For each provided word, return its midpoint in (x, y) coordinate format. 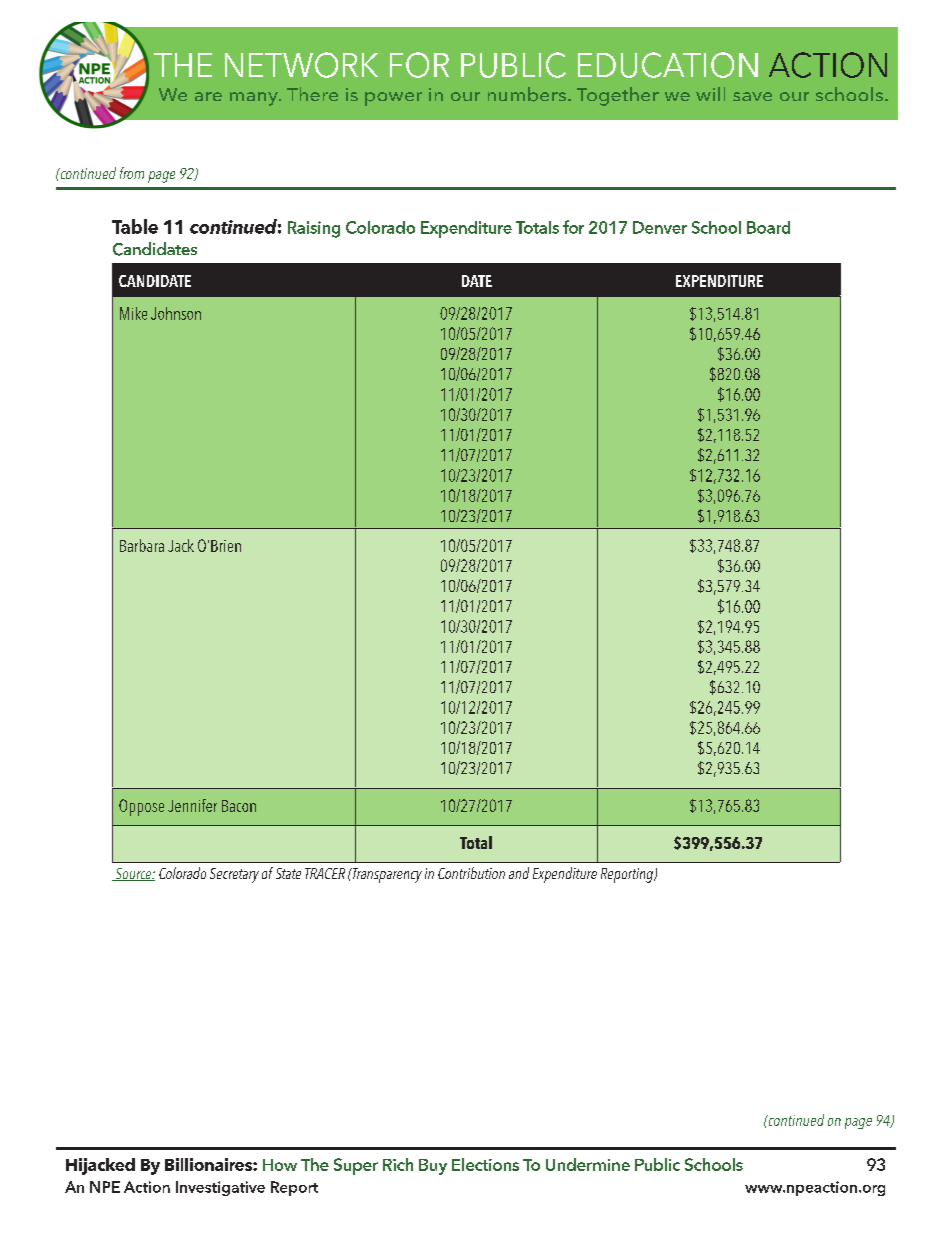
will (710, 94)
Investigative (220, 1188)
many (255, 99)
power (393, 99)
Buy (433, 1167)
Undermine (588, 1164)
